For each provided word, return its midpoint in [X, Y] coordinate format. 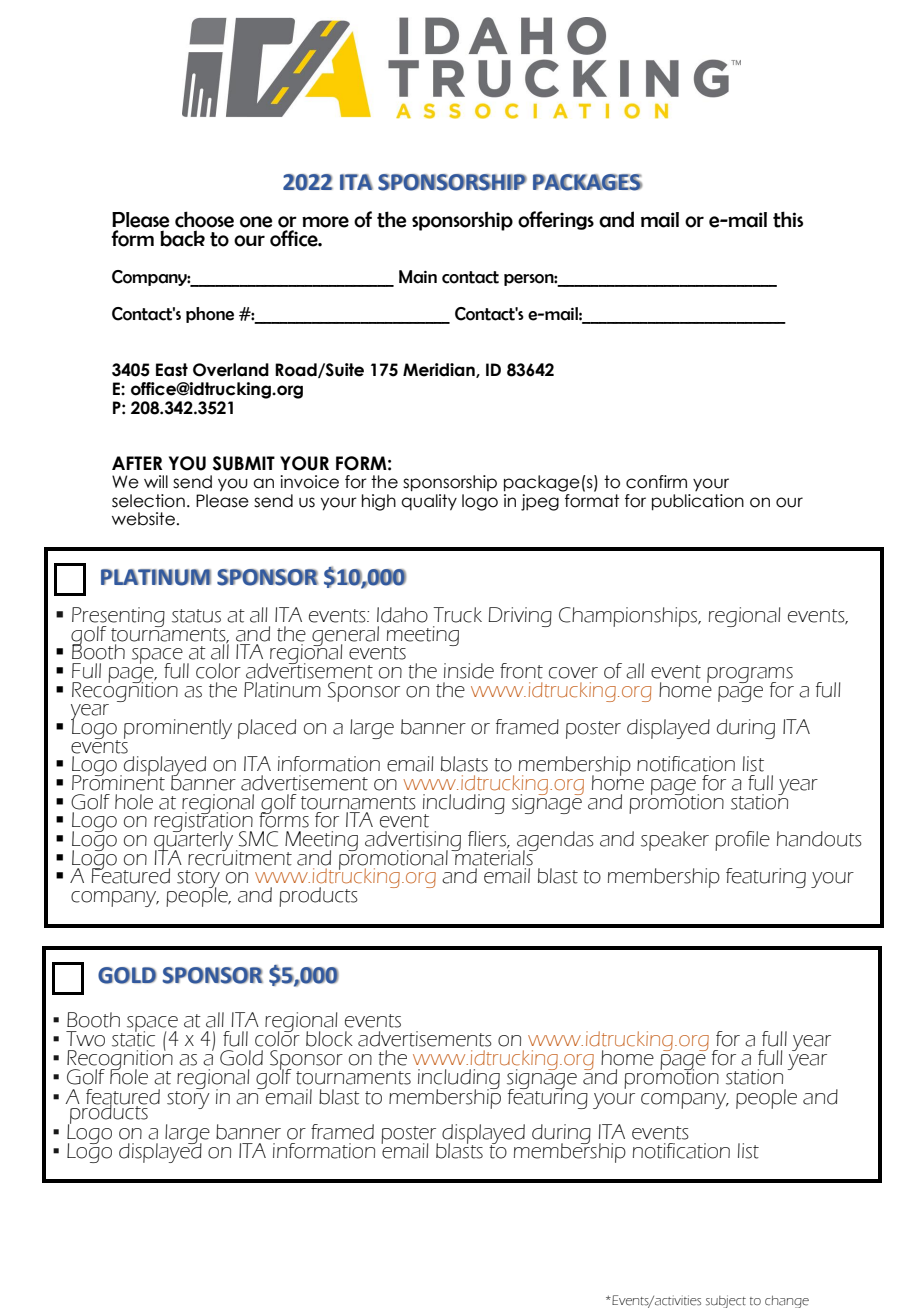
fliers [488, 840]
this [788, 219]
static [133, 1038]
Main [418, 277]
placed [267, 729]
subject [726, 1301]
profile [742, 841]
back [182, 238]
